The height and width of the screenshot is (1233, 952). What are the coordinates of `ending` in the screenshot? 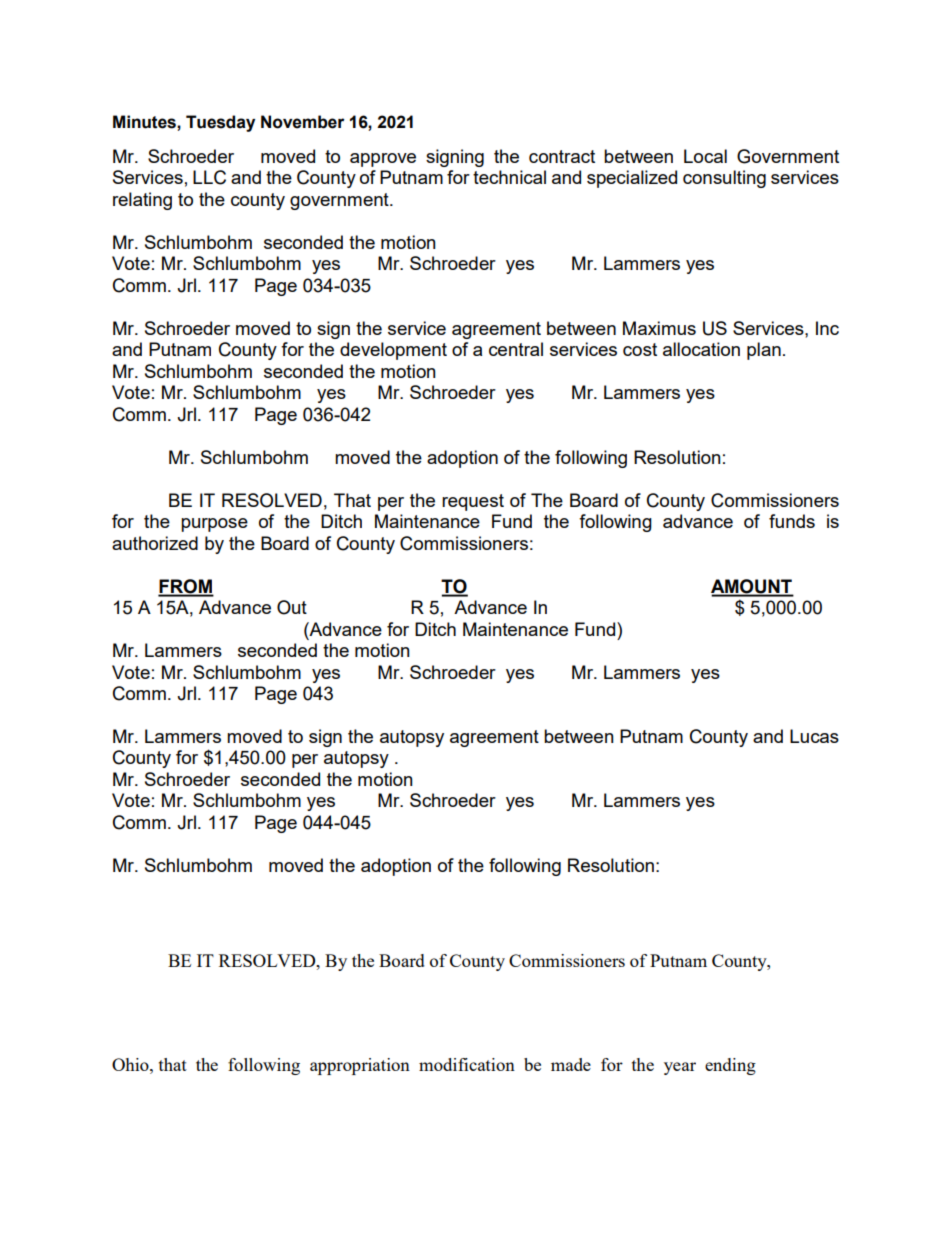 It's located at (730, 1066).
